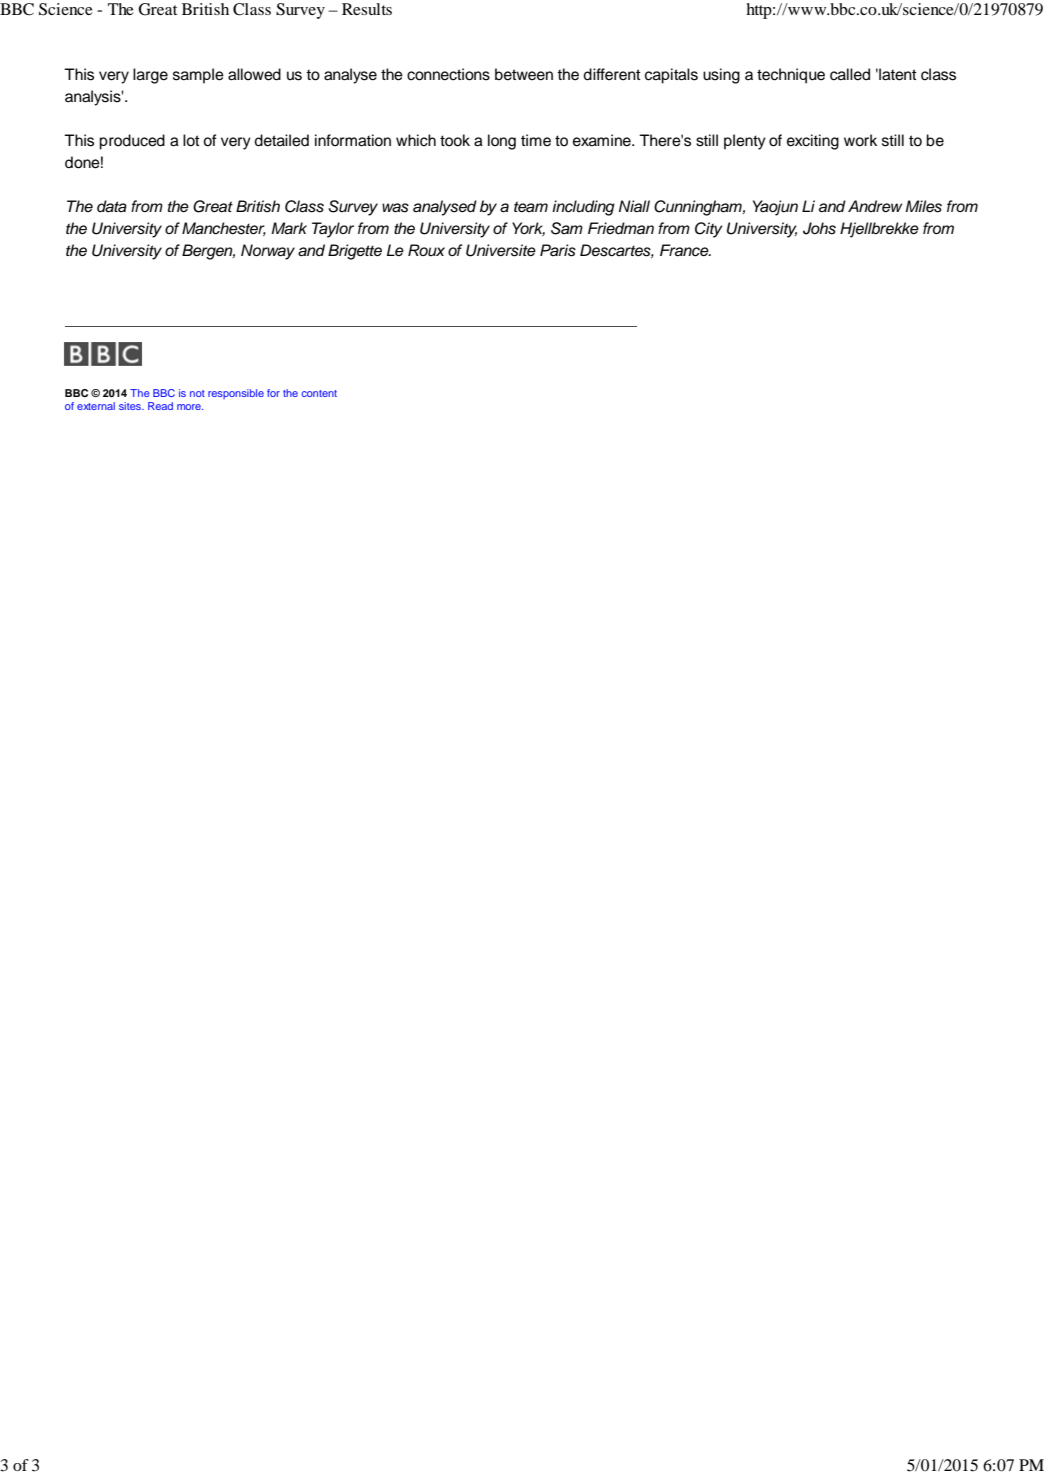  I want to click on not, so click(197, 393).
